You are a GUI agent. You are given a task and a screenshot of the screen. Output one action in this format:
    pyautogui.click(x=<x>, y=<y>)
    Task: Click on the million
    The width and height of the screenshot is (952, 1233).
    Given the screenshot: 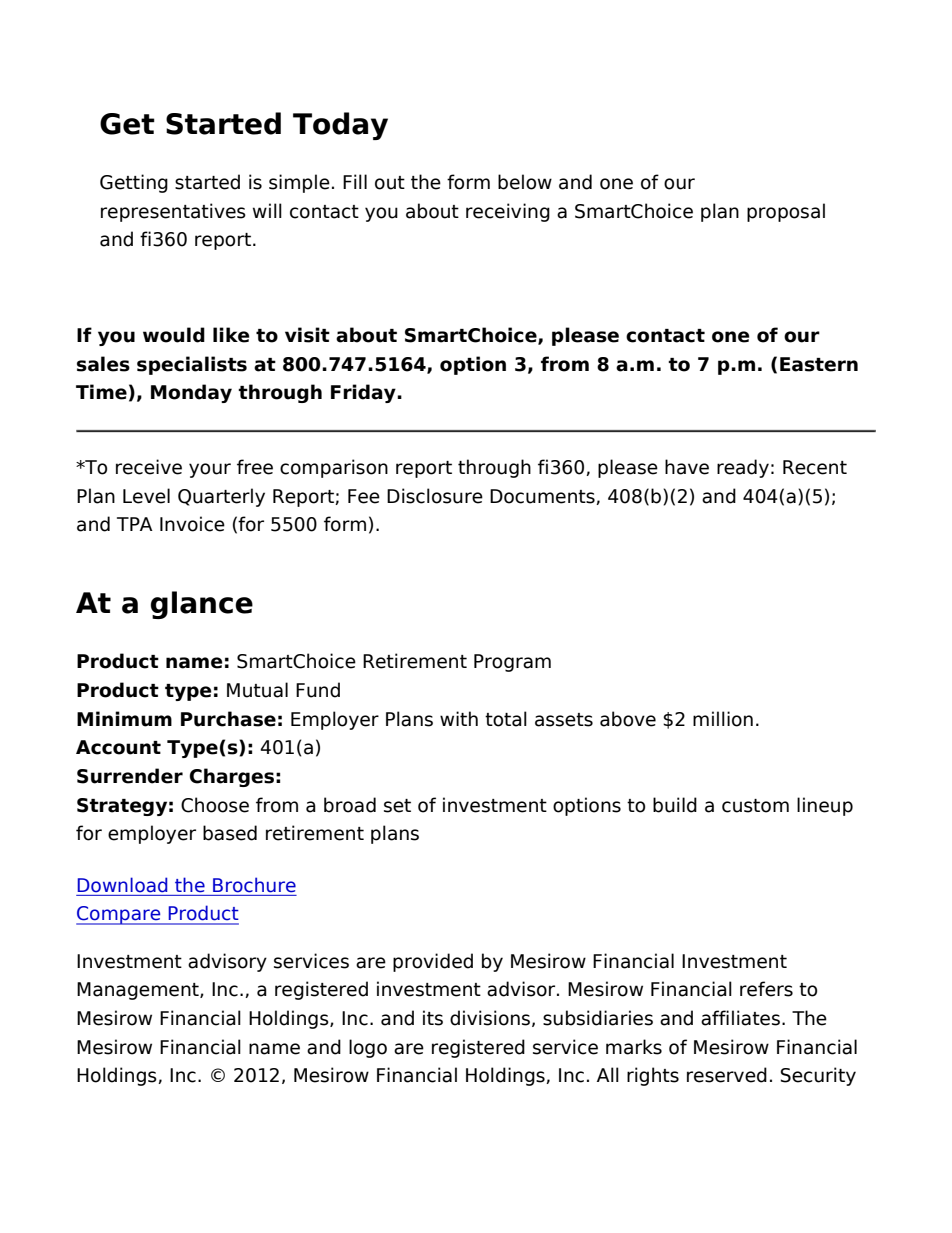 What is the action you would take?
    pyautogui.click(x=723, y=719)
